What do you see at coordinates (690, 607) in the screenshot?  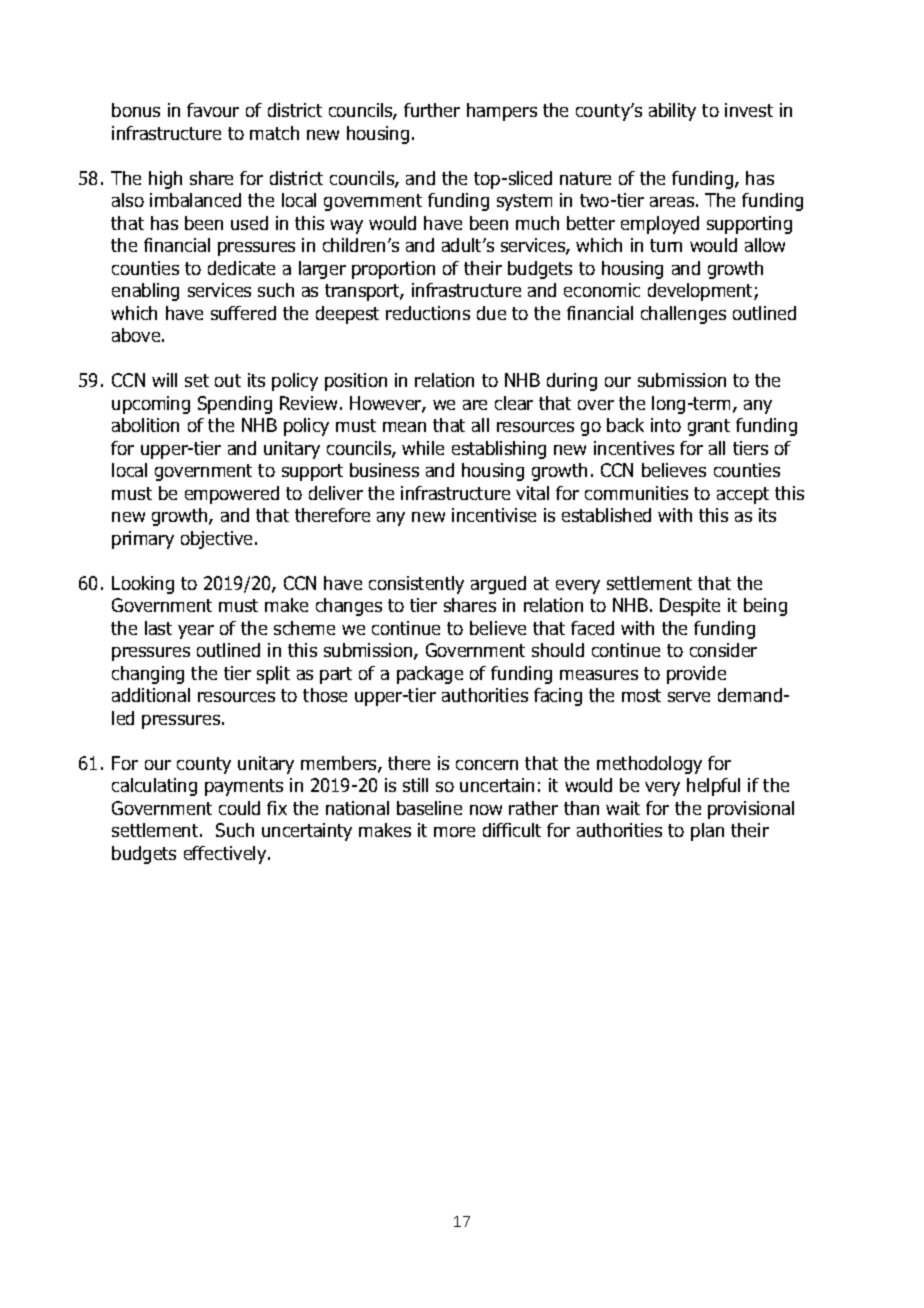 I see `Despite` at bounding box center [690, 607].
